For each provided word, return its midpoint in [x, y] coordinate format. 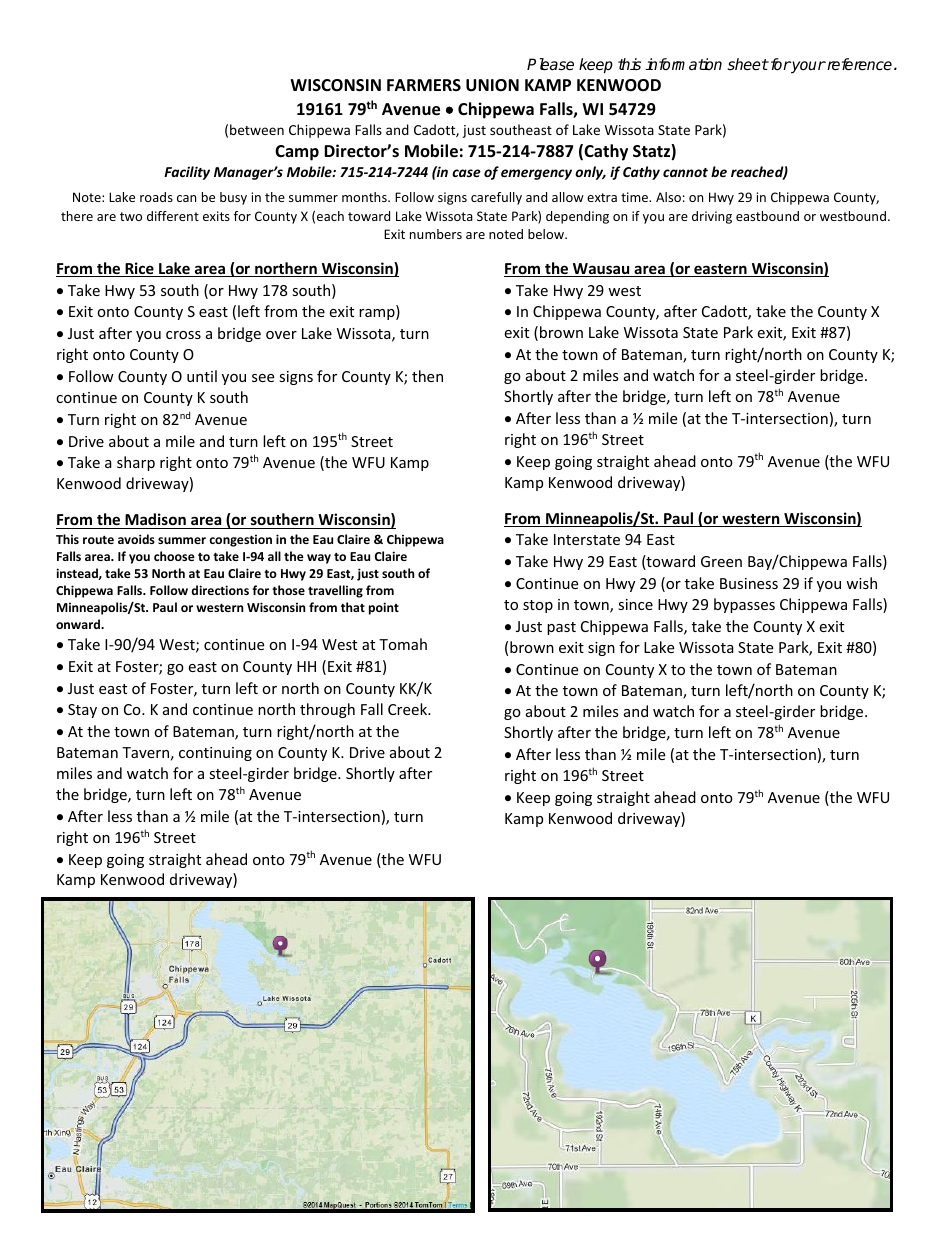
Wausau [601, 270]
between [257, 129]
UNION [492, 85]
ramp [378, 314]
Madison [155, 521]
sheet [748, 64]
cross [183, 335]
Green [721, 561]
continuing [215, 754]
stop [538, 606]
